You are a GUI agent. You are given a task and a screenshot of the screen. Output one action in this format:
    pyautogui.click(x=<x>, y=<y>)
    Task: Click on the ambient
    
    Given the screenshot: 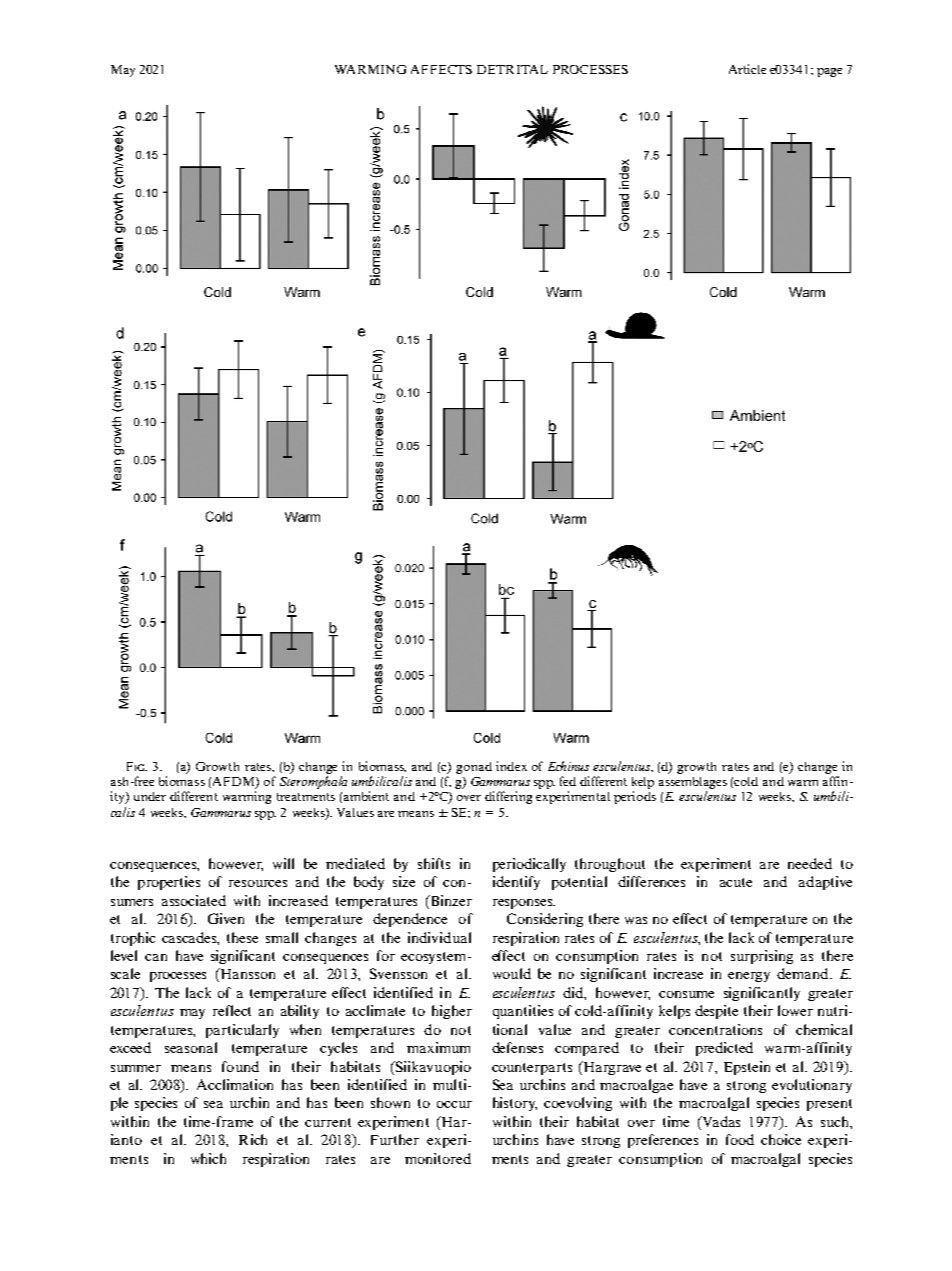 What is the action you would take?
    pyautogui.click(x=366, y=796)
